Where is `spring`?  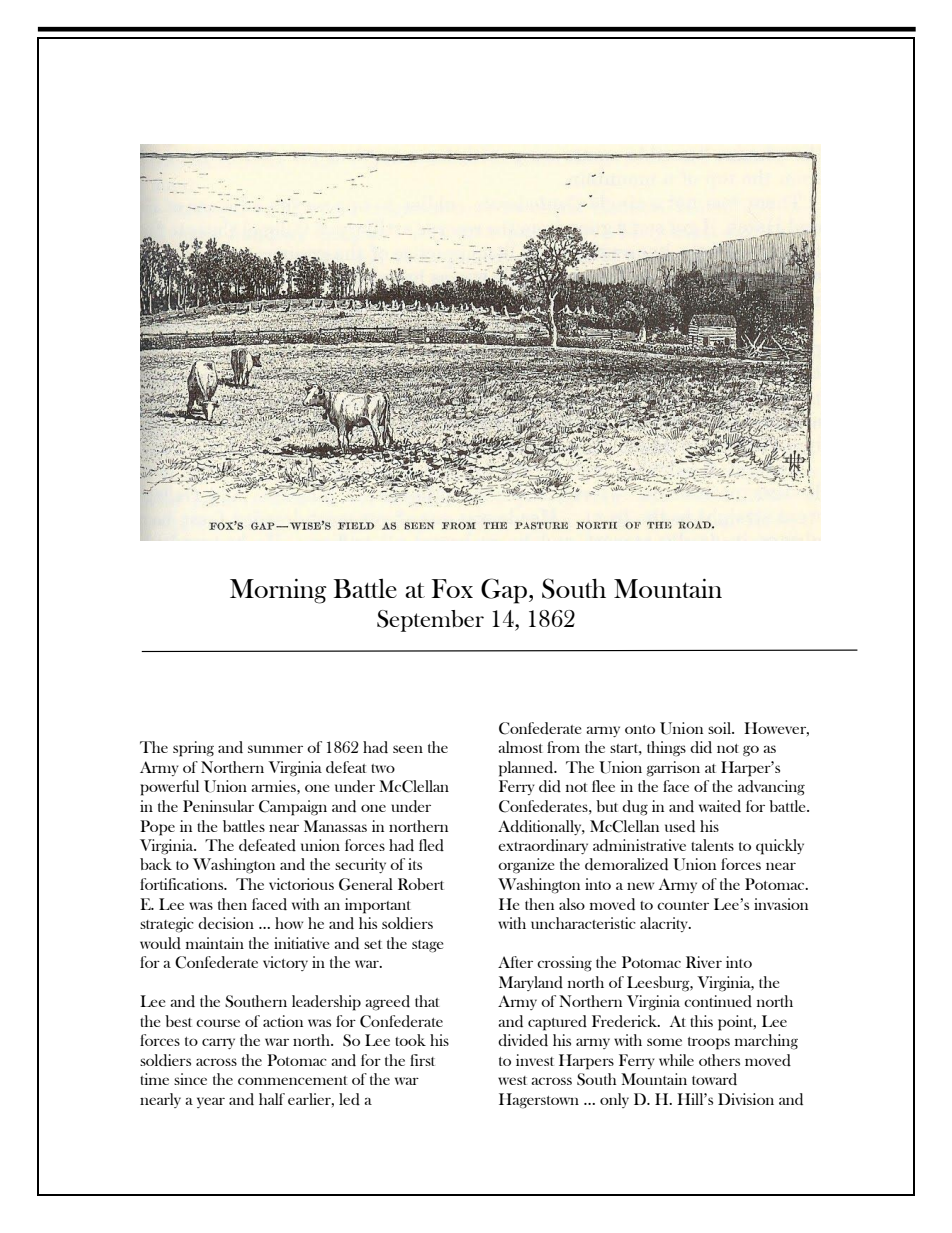
spring is located at coordinates (193, 749).
